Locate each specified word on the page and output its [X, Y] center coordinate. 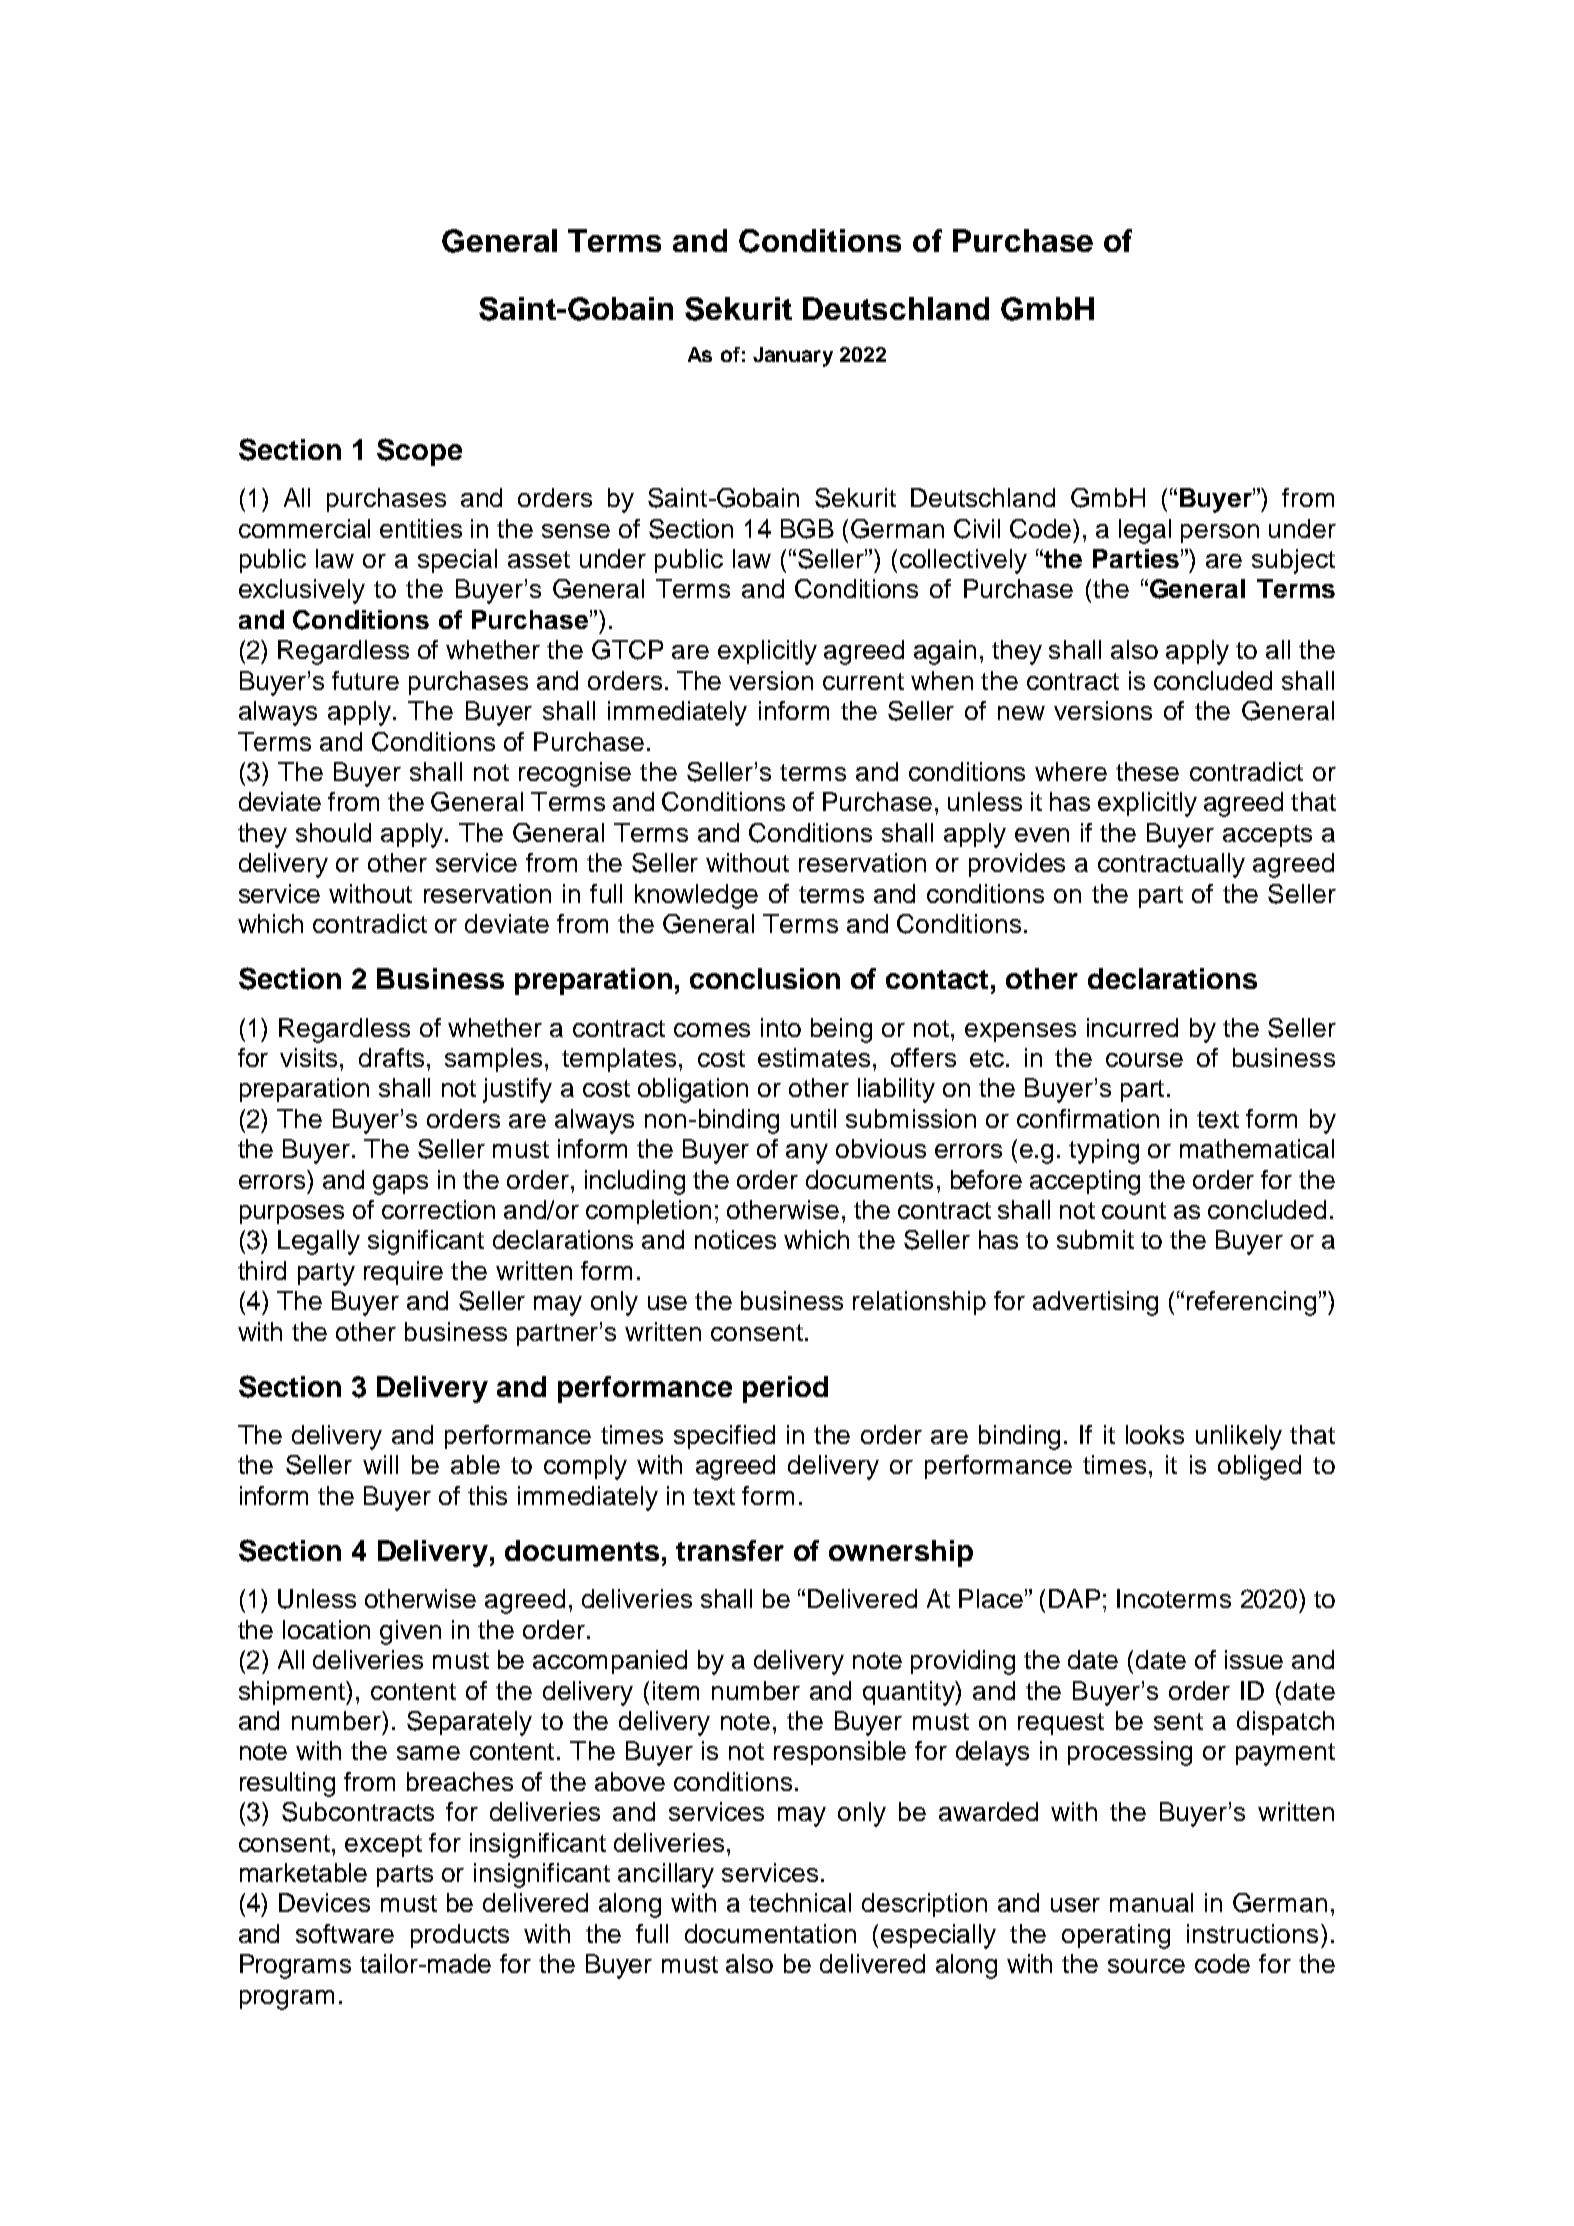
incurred [1132, 1027]
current [863, 681]
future [365, 680]
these [1147, 771]
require [403, 1273]
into [781, 1027]
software [345, 1933]
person [1220, 533]
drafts [391, 1057]
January [793, 357]
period [785, 1389]
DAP [1074, 1598]
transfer [730, 1550]
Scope [419, 452]
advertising [1095, 1303]
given [410, 1632]
